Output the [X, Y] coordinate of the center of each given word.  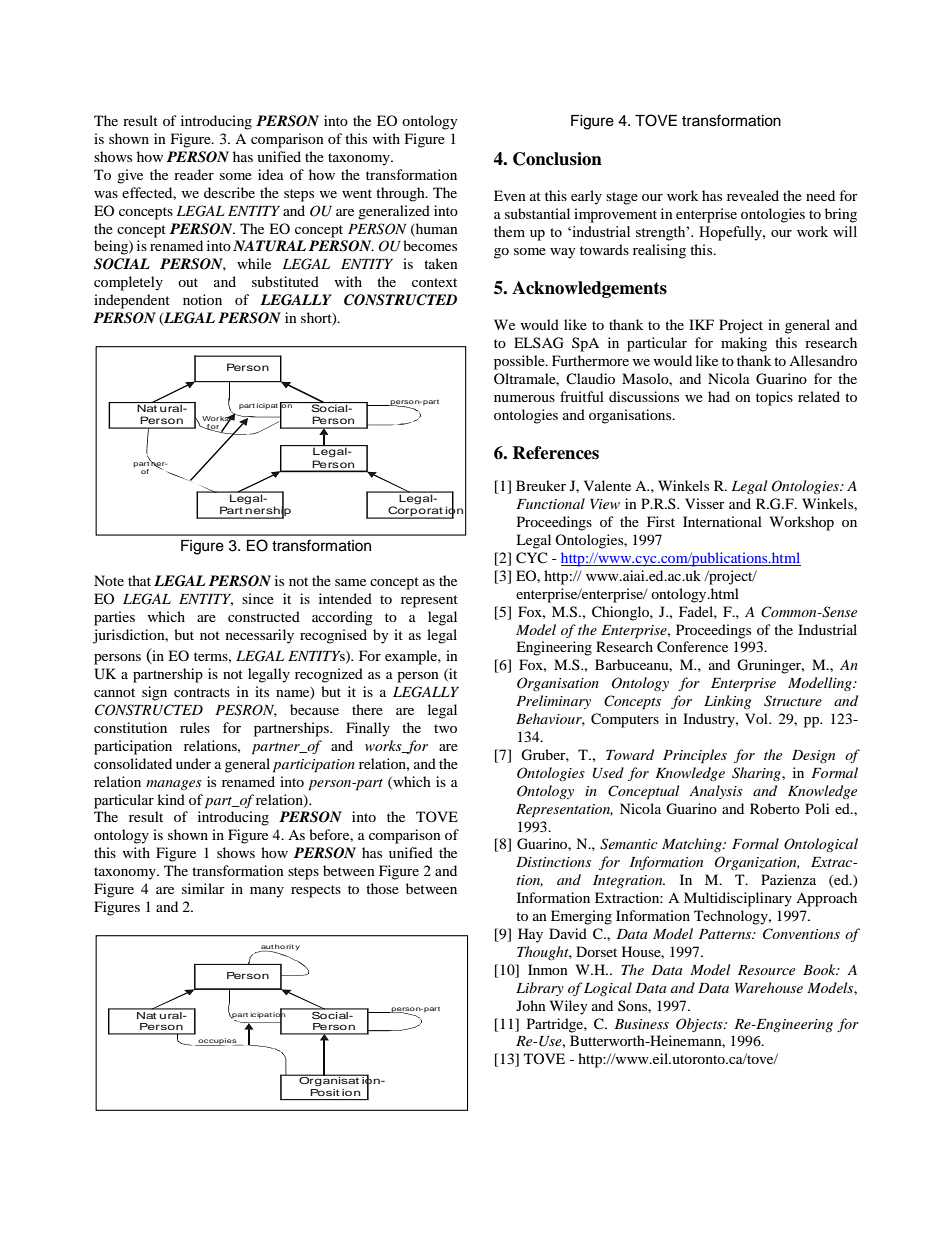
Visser [705, 503]
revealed [753, 195]
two [445, 728]
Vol [757, 718]
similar [203, 888]
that [139, 580]
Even [510, 195]
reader [194, 174]
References [555, 453]
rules [195, 727]
